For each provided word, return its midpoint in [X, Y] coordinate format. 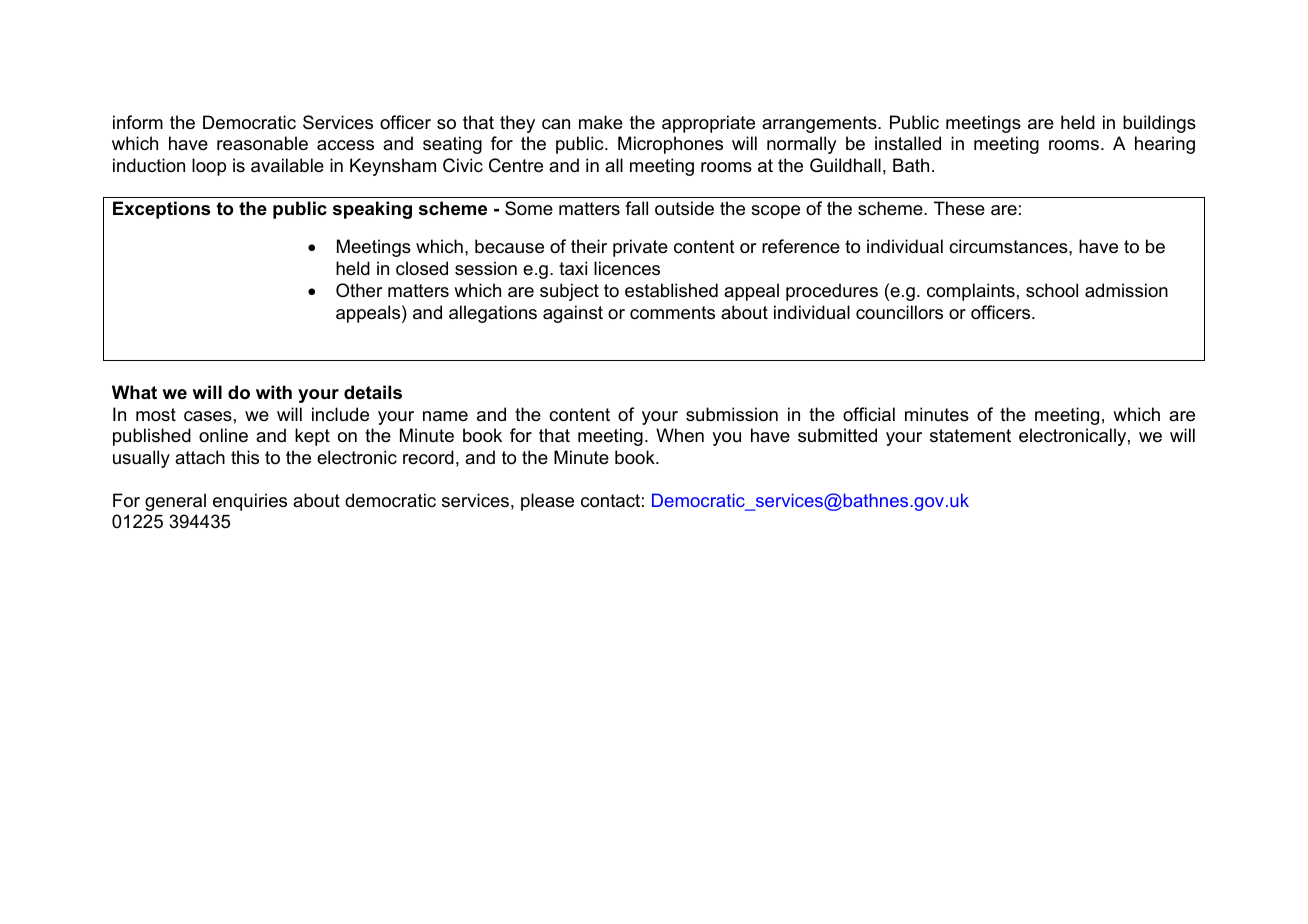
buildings [1159, 124]
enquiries [250, 502]
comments [672, 313]
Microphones [670, 145]
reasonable [262, 143]
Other [359, 290]
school [1052, 290]
